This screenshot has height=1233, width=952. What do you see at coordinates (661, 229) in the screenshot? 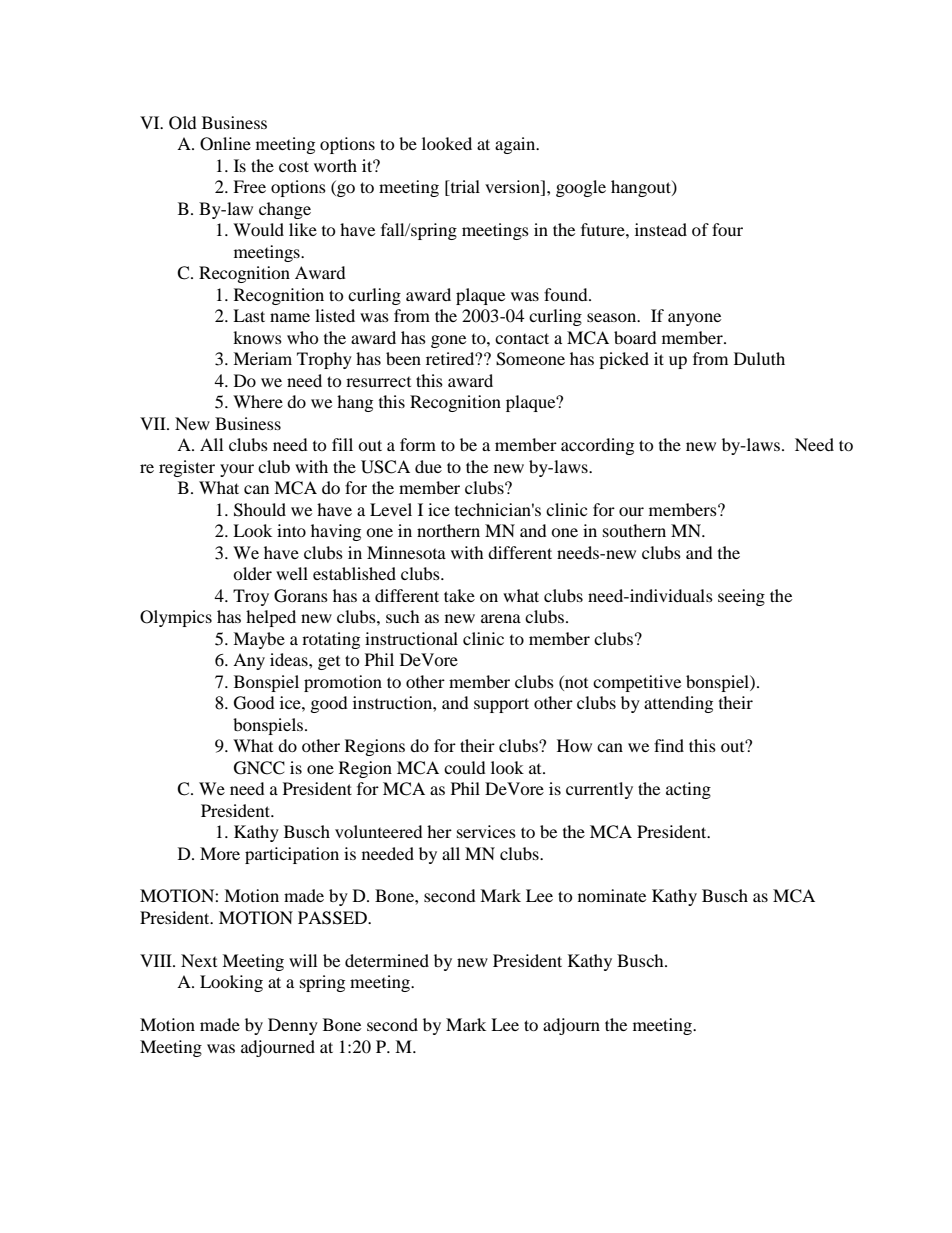
I see `instead` at bounding box center [661, 229].
